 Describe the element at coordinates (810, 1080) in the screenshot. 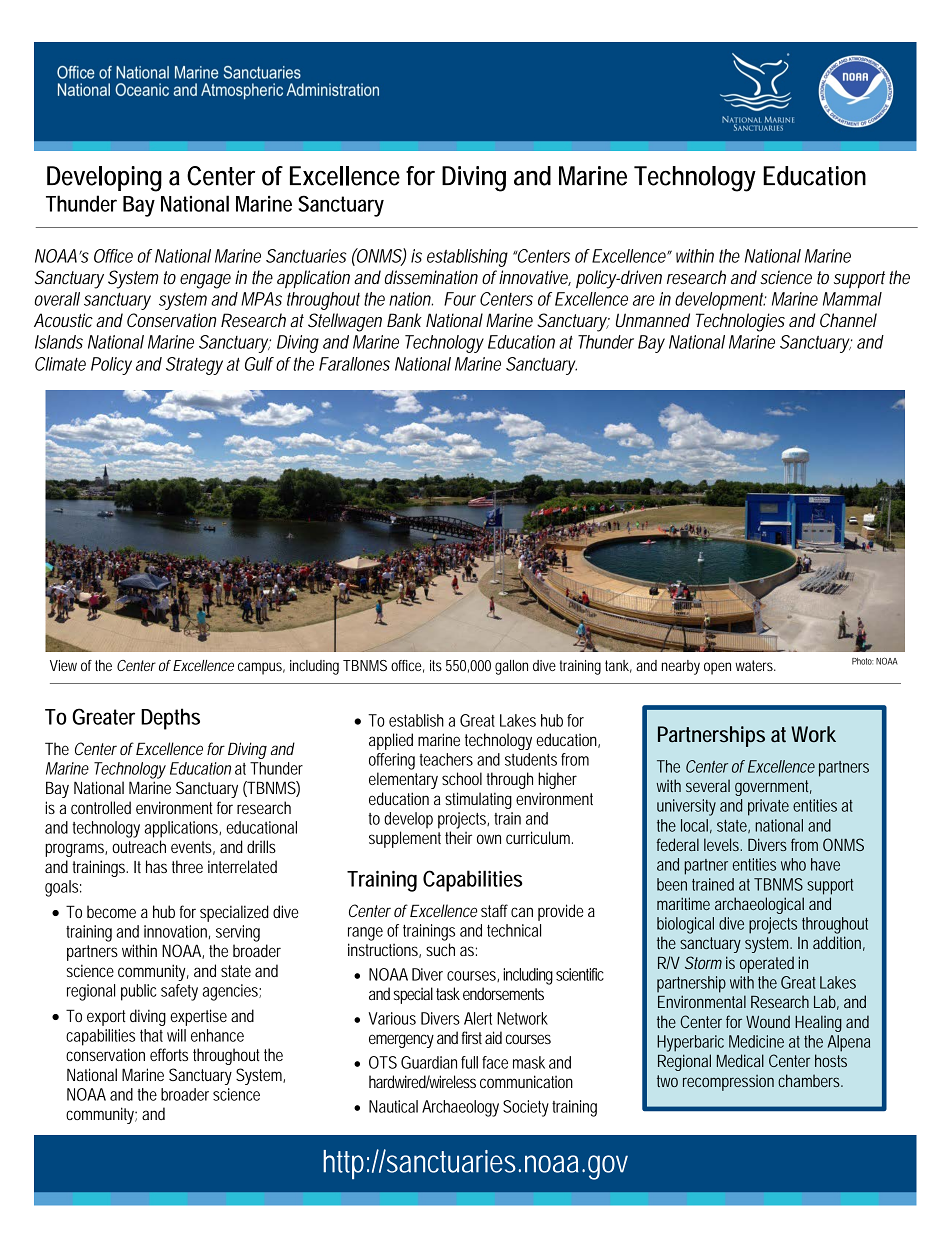

I see `chambers` at that location.
